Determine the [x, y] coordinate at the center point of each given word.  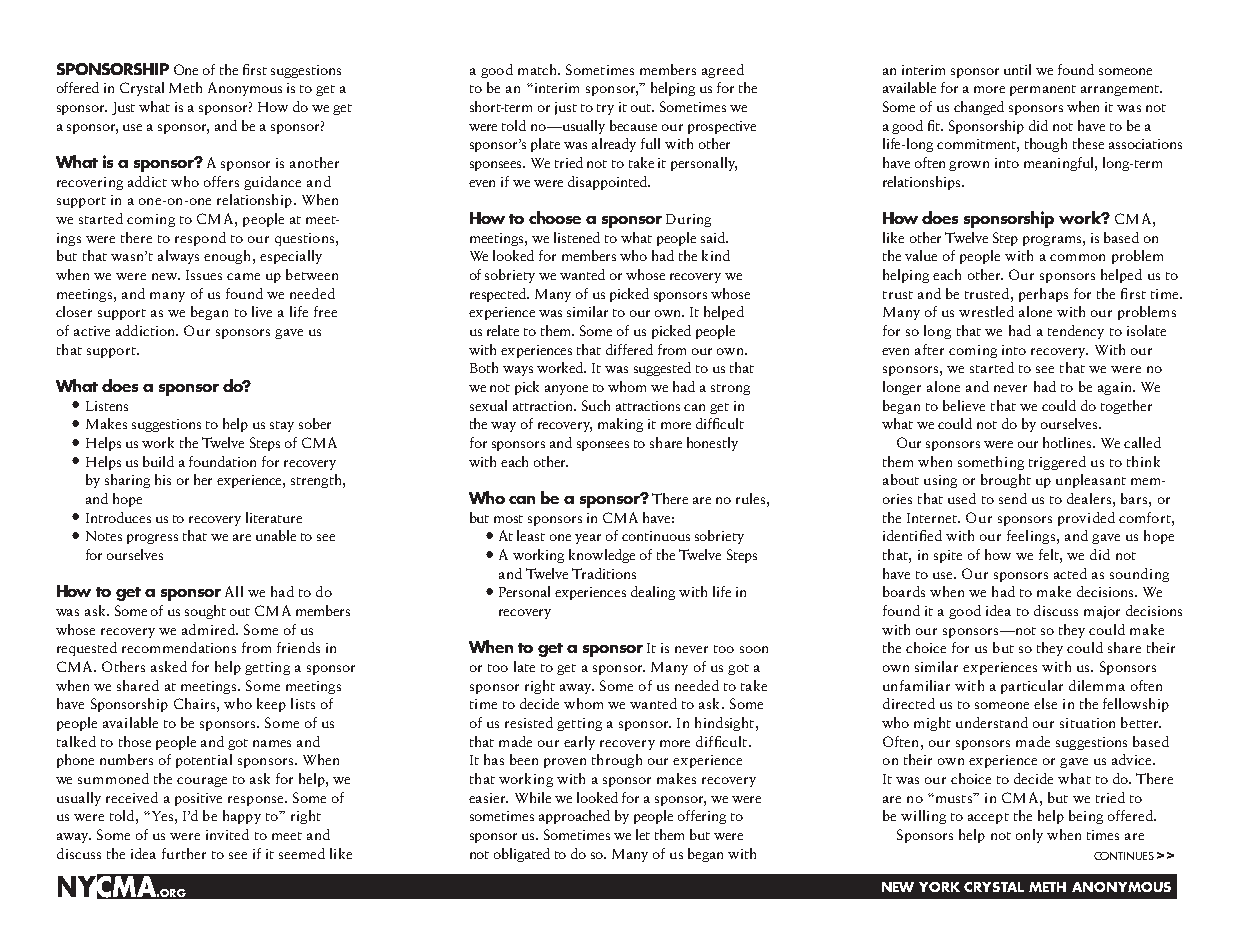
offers [221, 181]
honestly [712, 444]
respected [499, 295]
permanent [1043, 90]
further [184, 853]
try [605, 109]
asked [169, 666]
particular [1032, 687]
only [1029, 836]
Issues [204, 275]
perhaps [1043, 295]
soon [754, 649]
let [643, 834]
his [163, 479]
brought [1006, 481]
